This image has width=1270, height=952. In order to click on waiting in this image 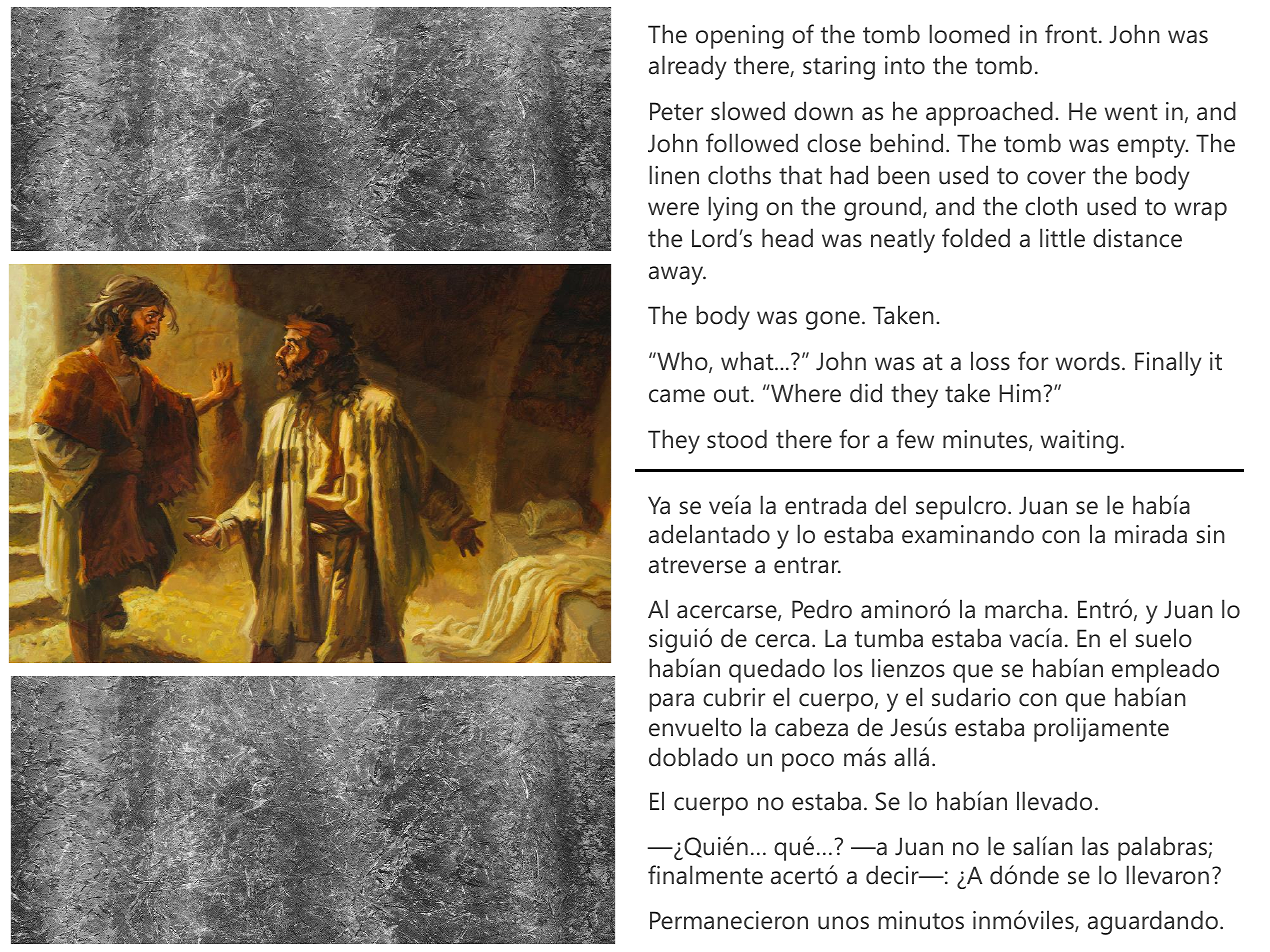, I will do `click(1079, 442)`.
